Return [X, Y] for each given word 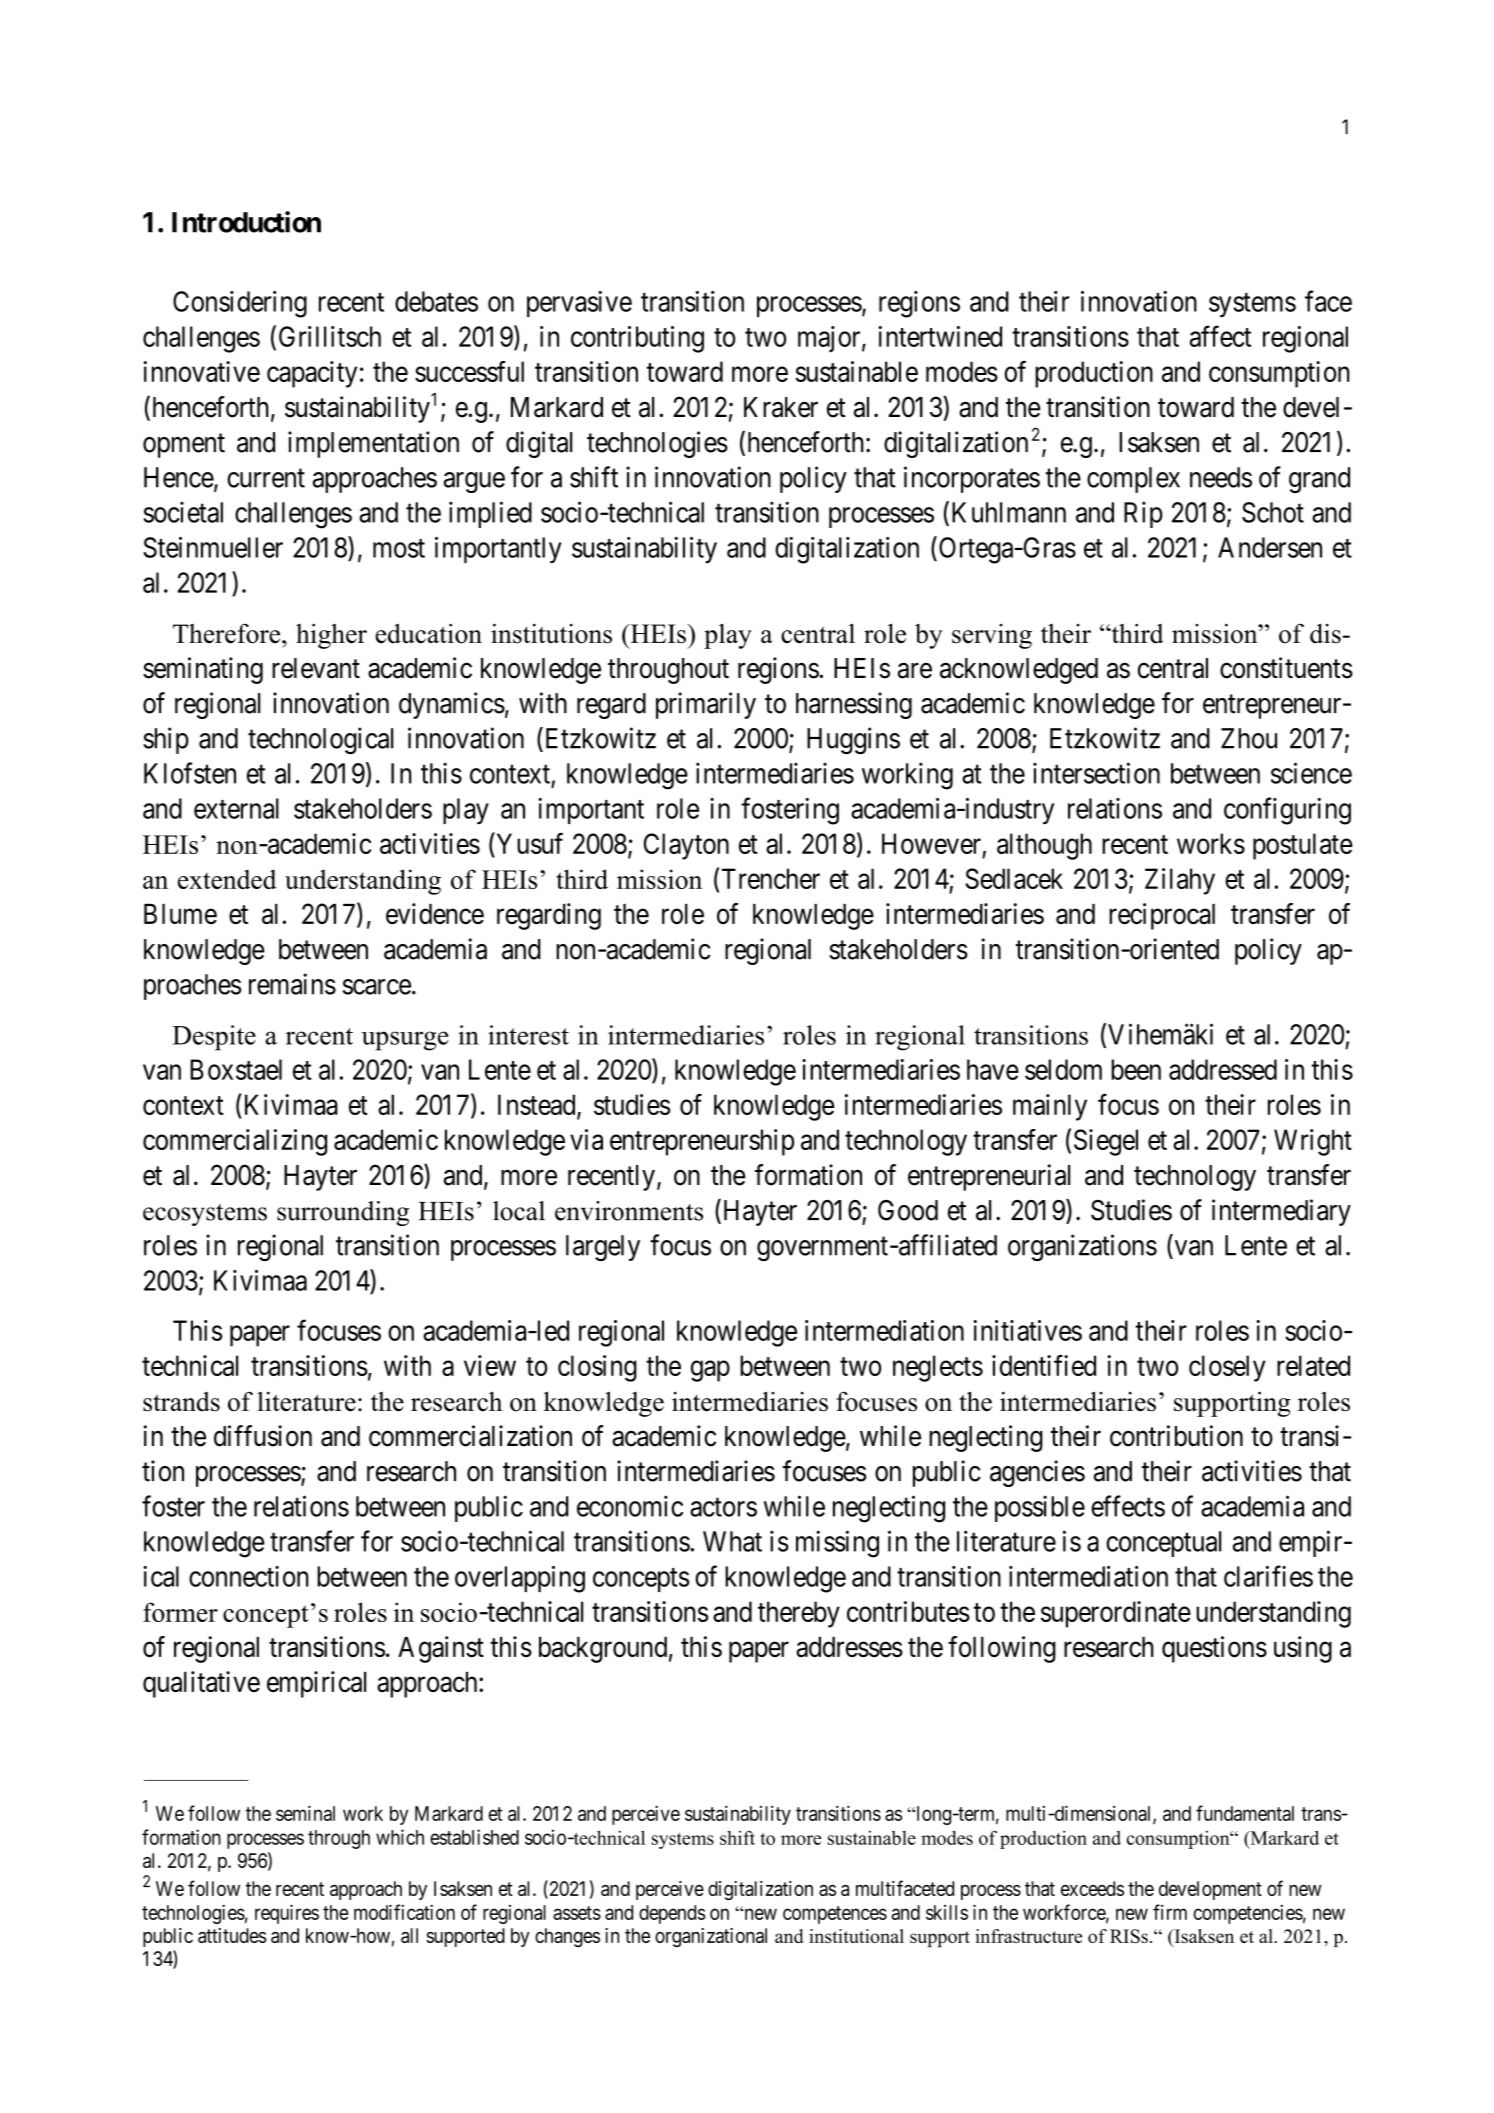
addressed [1223, 1069]
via [586, 1139]
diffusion [263, 1436]
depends [672, 1914]
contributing [637, 339]
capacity [312, 374]
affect [1220, 336]
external [236, 808]
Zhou [1249, 738]
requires [287, 1914]
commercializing [235, 1142]
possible [1040, 1508]
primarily [706, 705]
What [732, 1541]
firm [1170, 1912]
